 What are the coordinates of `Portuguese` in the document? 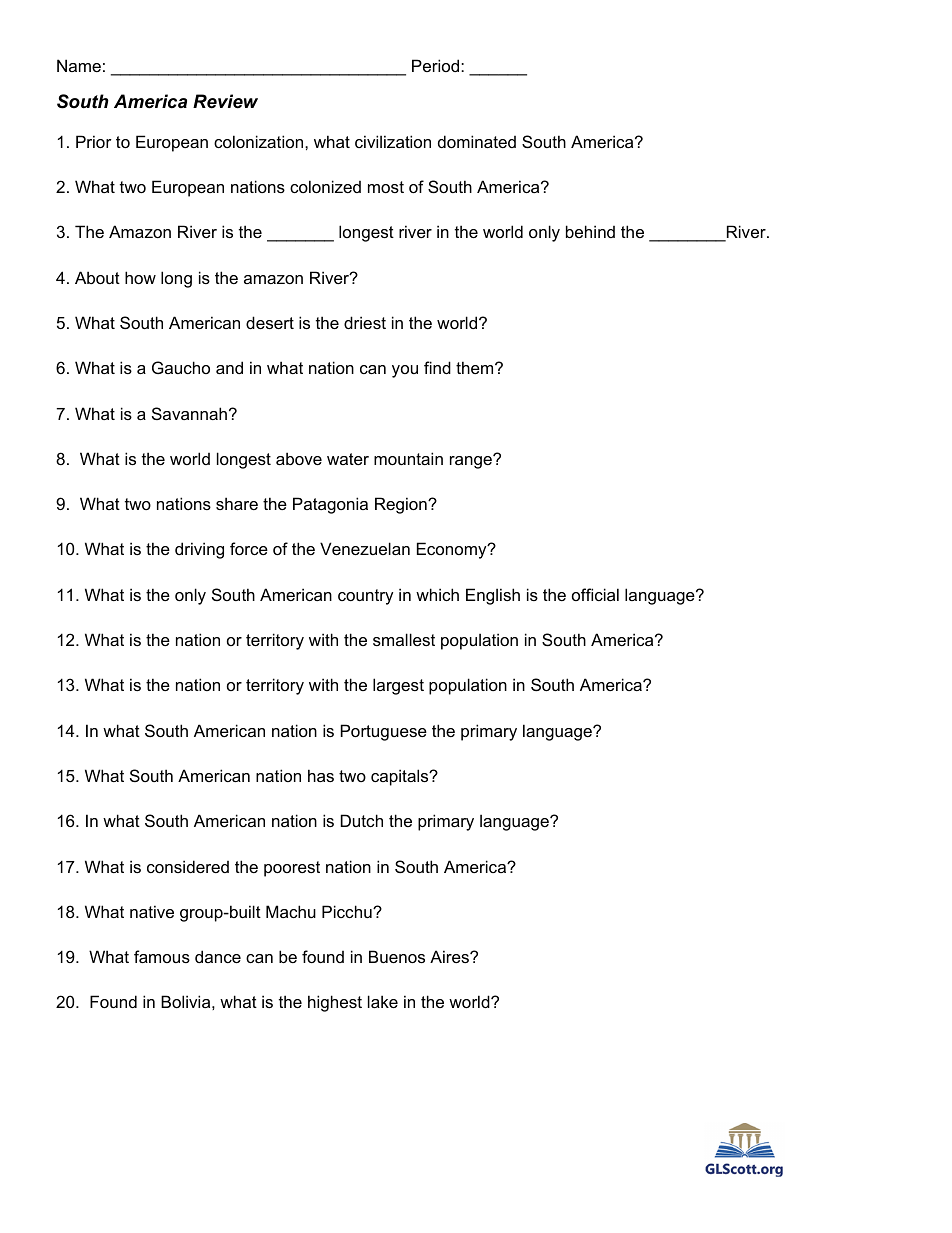 It's located at (384, 732).
